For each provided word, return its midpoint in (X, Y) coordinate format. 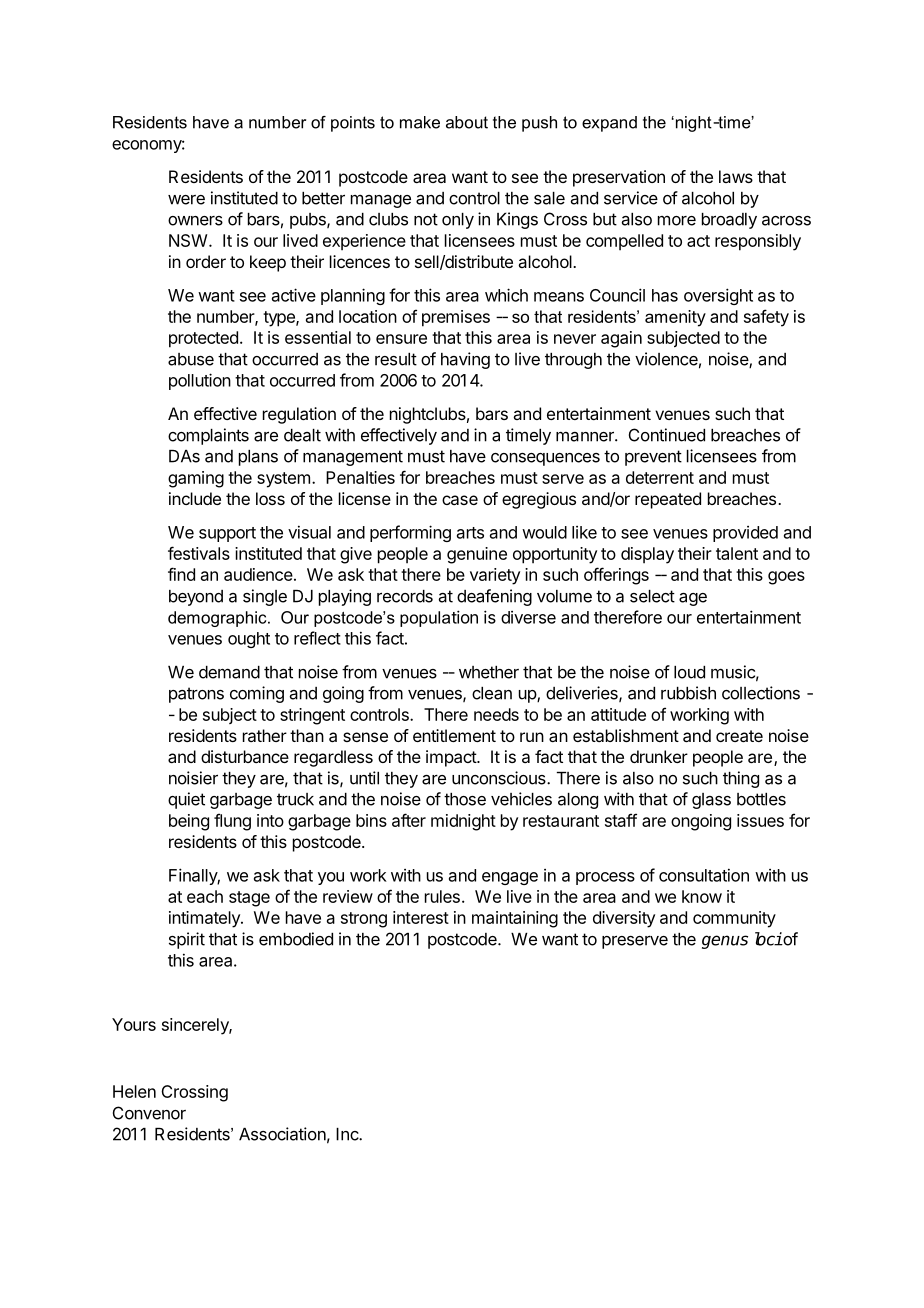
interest (421, 917)
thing (741, 779)
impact (452, 758)
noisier (193, 778)
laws (736, 176)
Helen (134, 1091)
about (467, 122)
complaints (208, 436)
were (186, 200)
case (460, 500)
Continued (667, 435)
